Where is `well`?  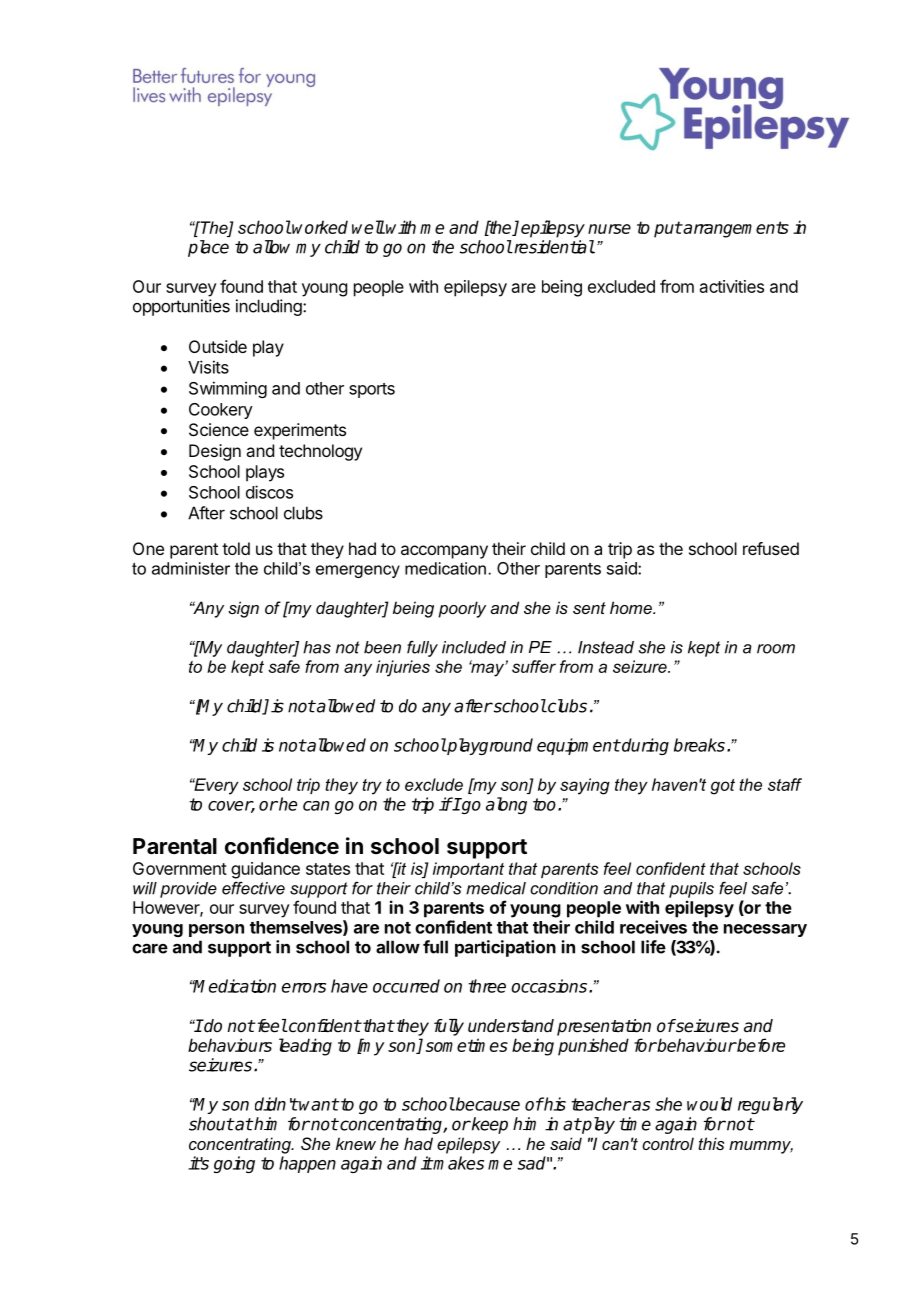
well is located at coordinates (368, 227).
